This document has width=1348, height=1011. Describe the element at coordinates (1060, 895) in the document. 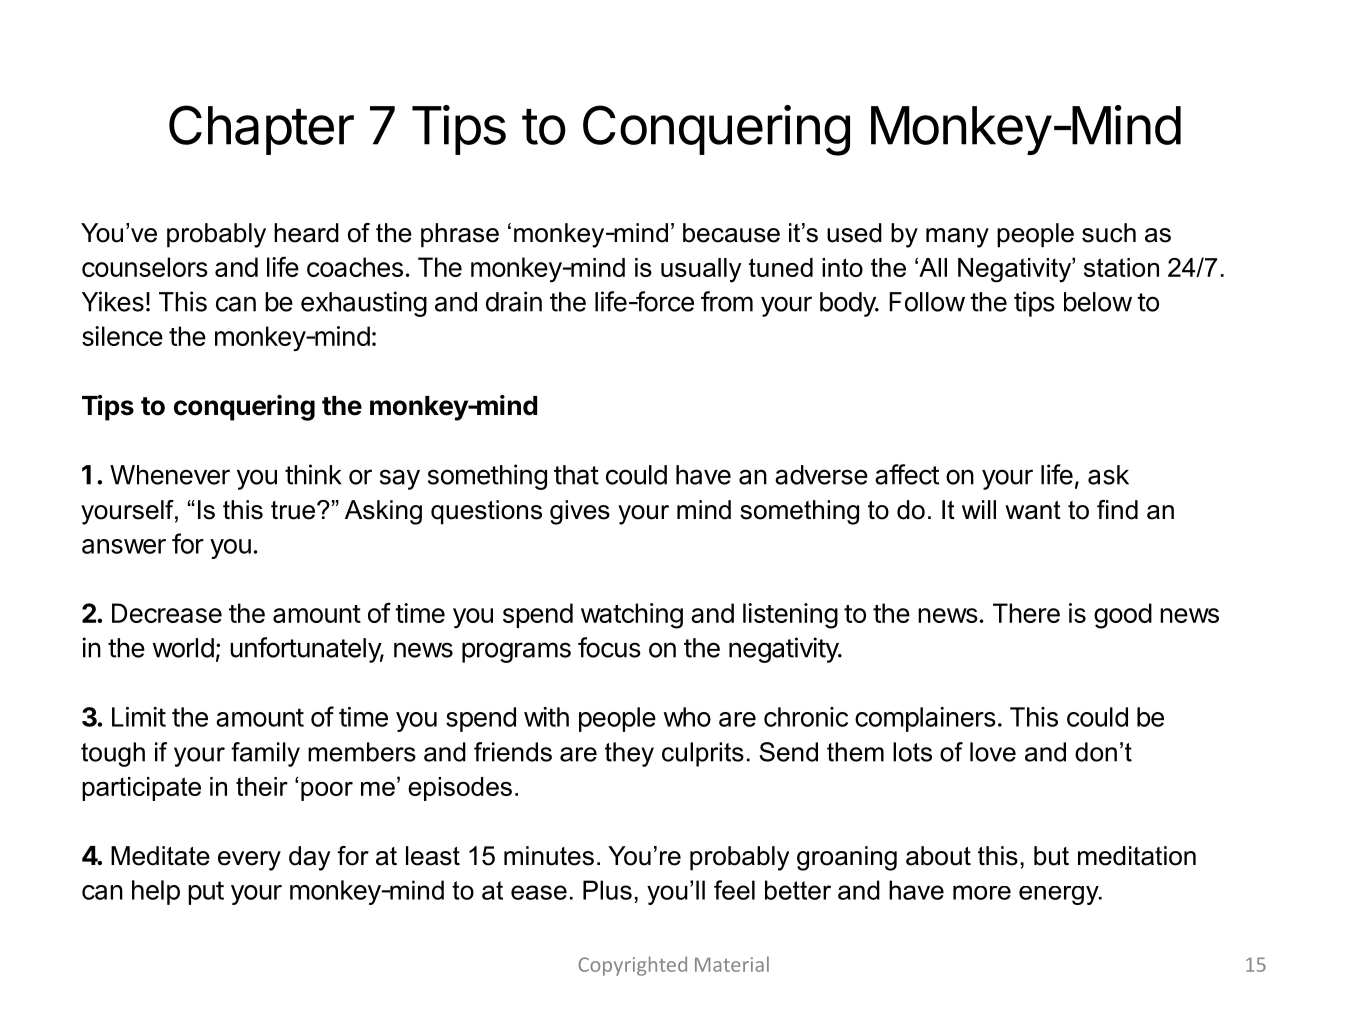

I see `energy` at that location.
